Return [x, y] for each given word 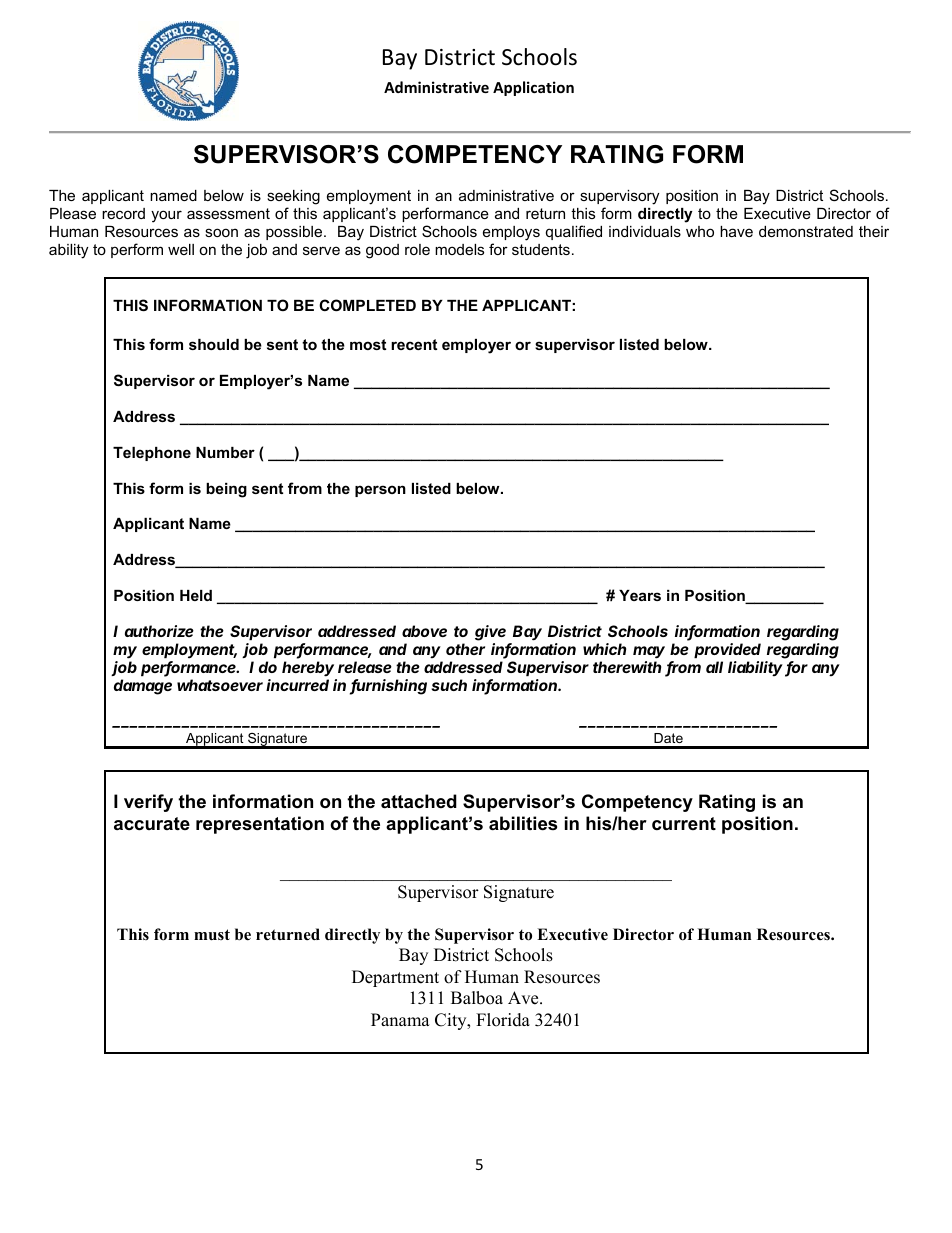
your [166, 216]
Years [640, 595]
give [490, 633]
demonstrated [806, 231]
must [212, 935]
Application [533, 88]
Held [196, 595]
